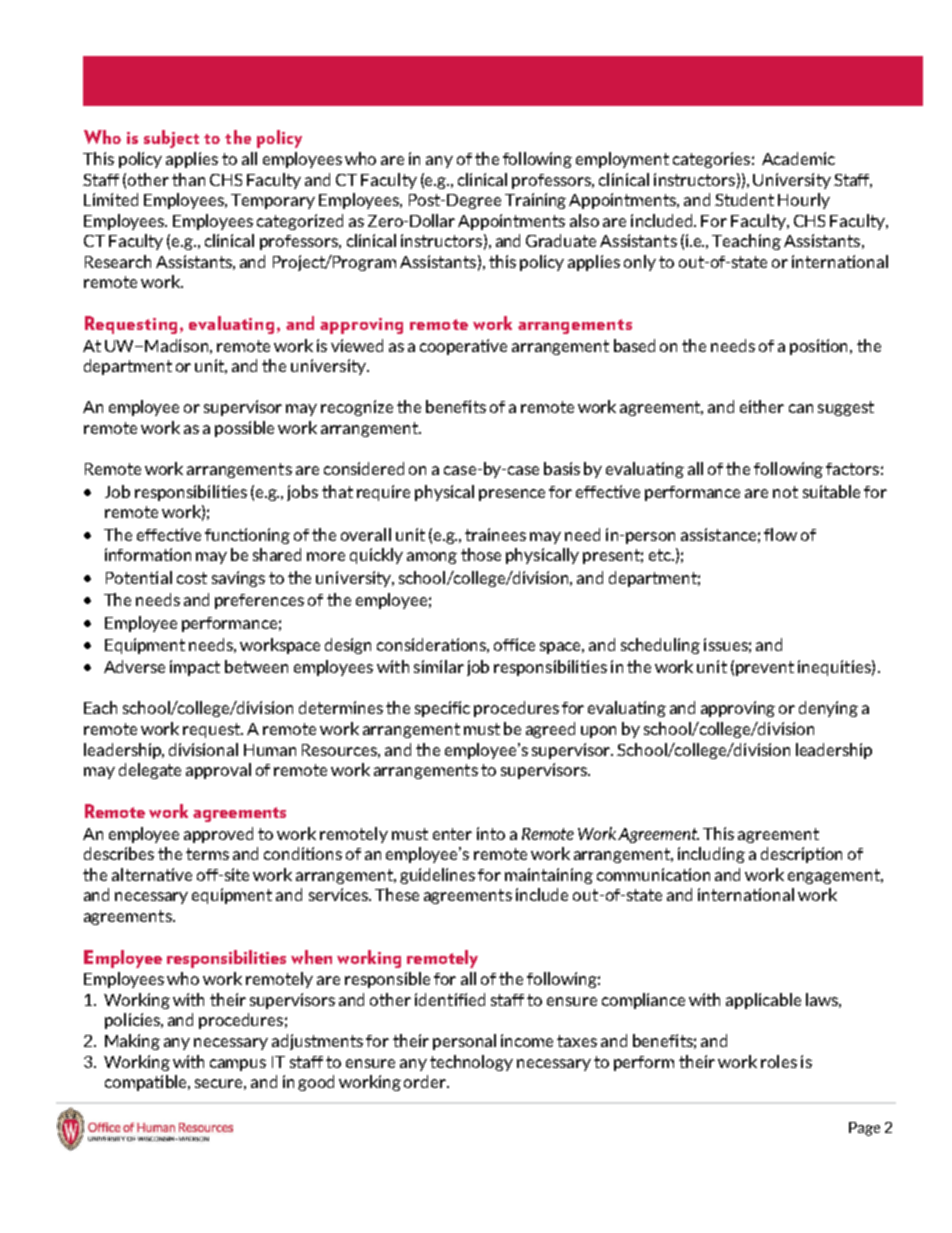 This document has height=1233, width=952. What do you see at coordinates (471, 1063) in the document?
I see `technology` at bounding box center [471, 1063].
